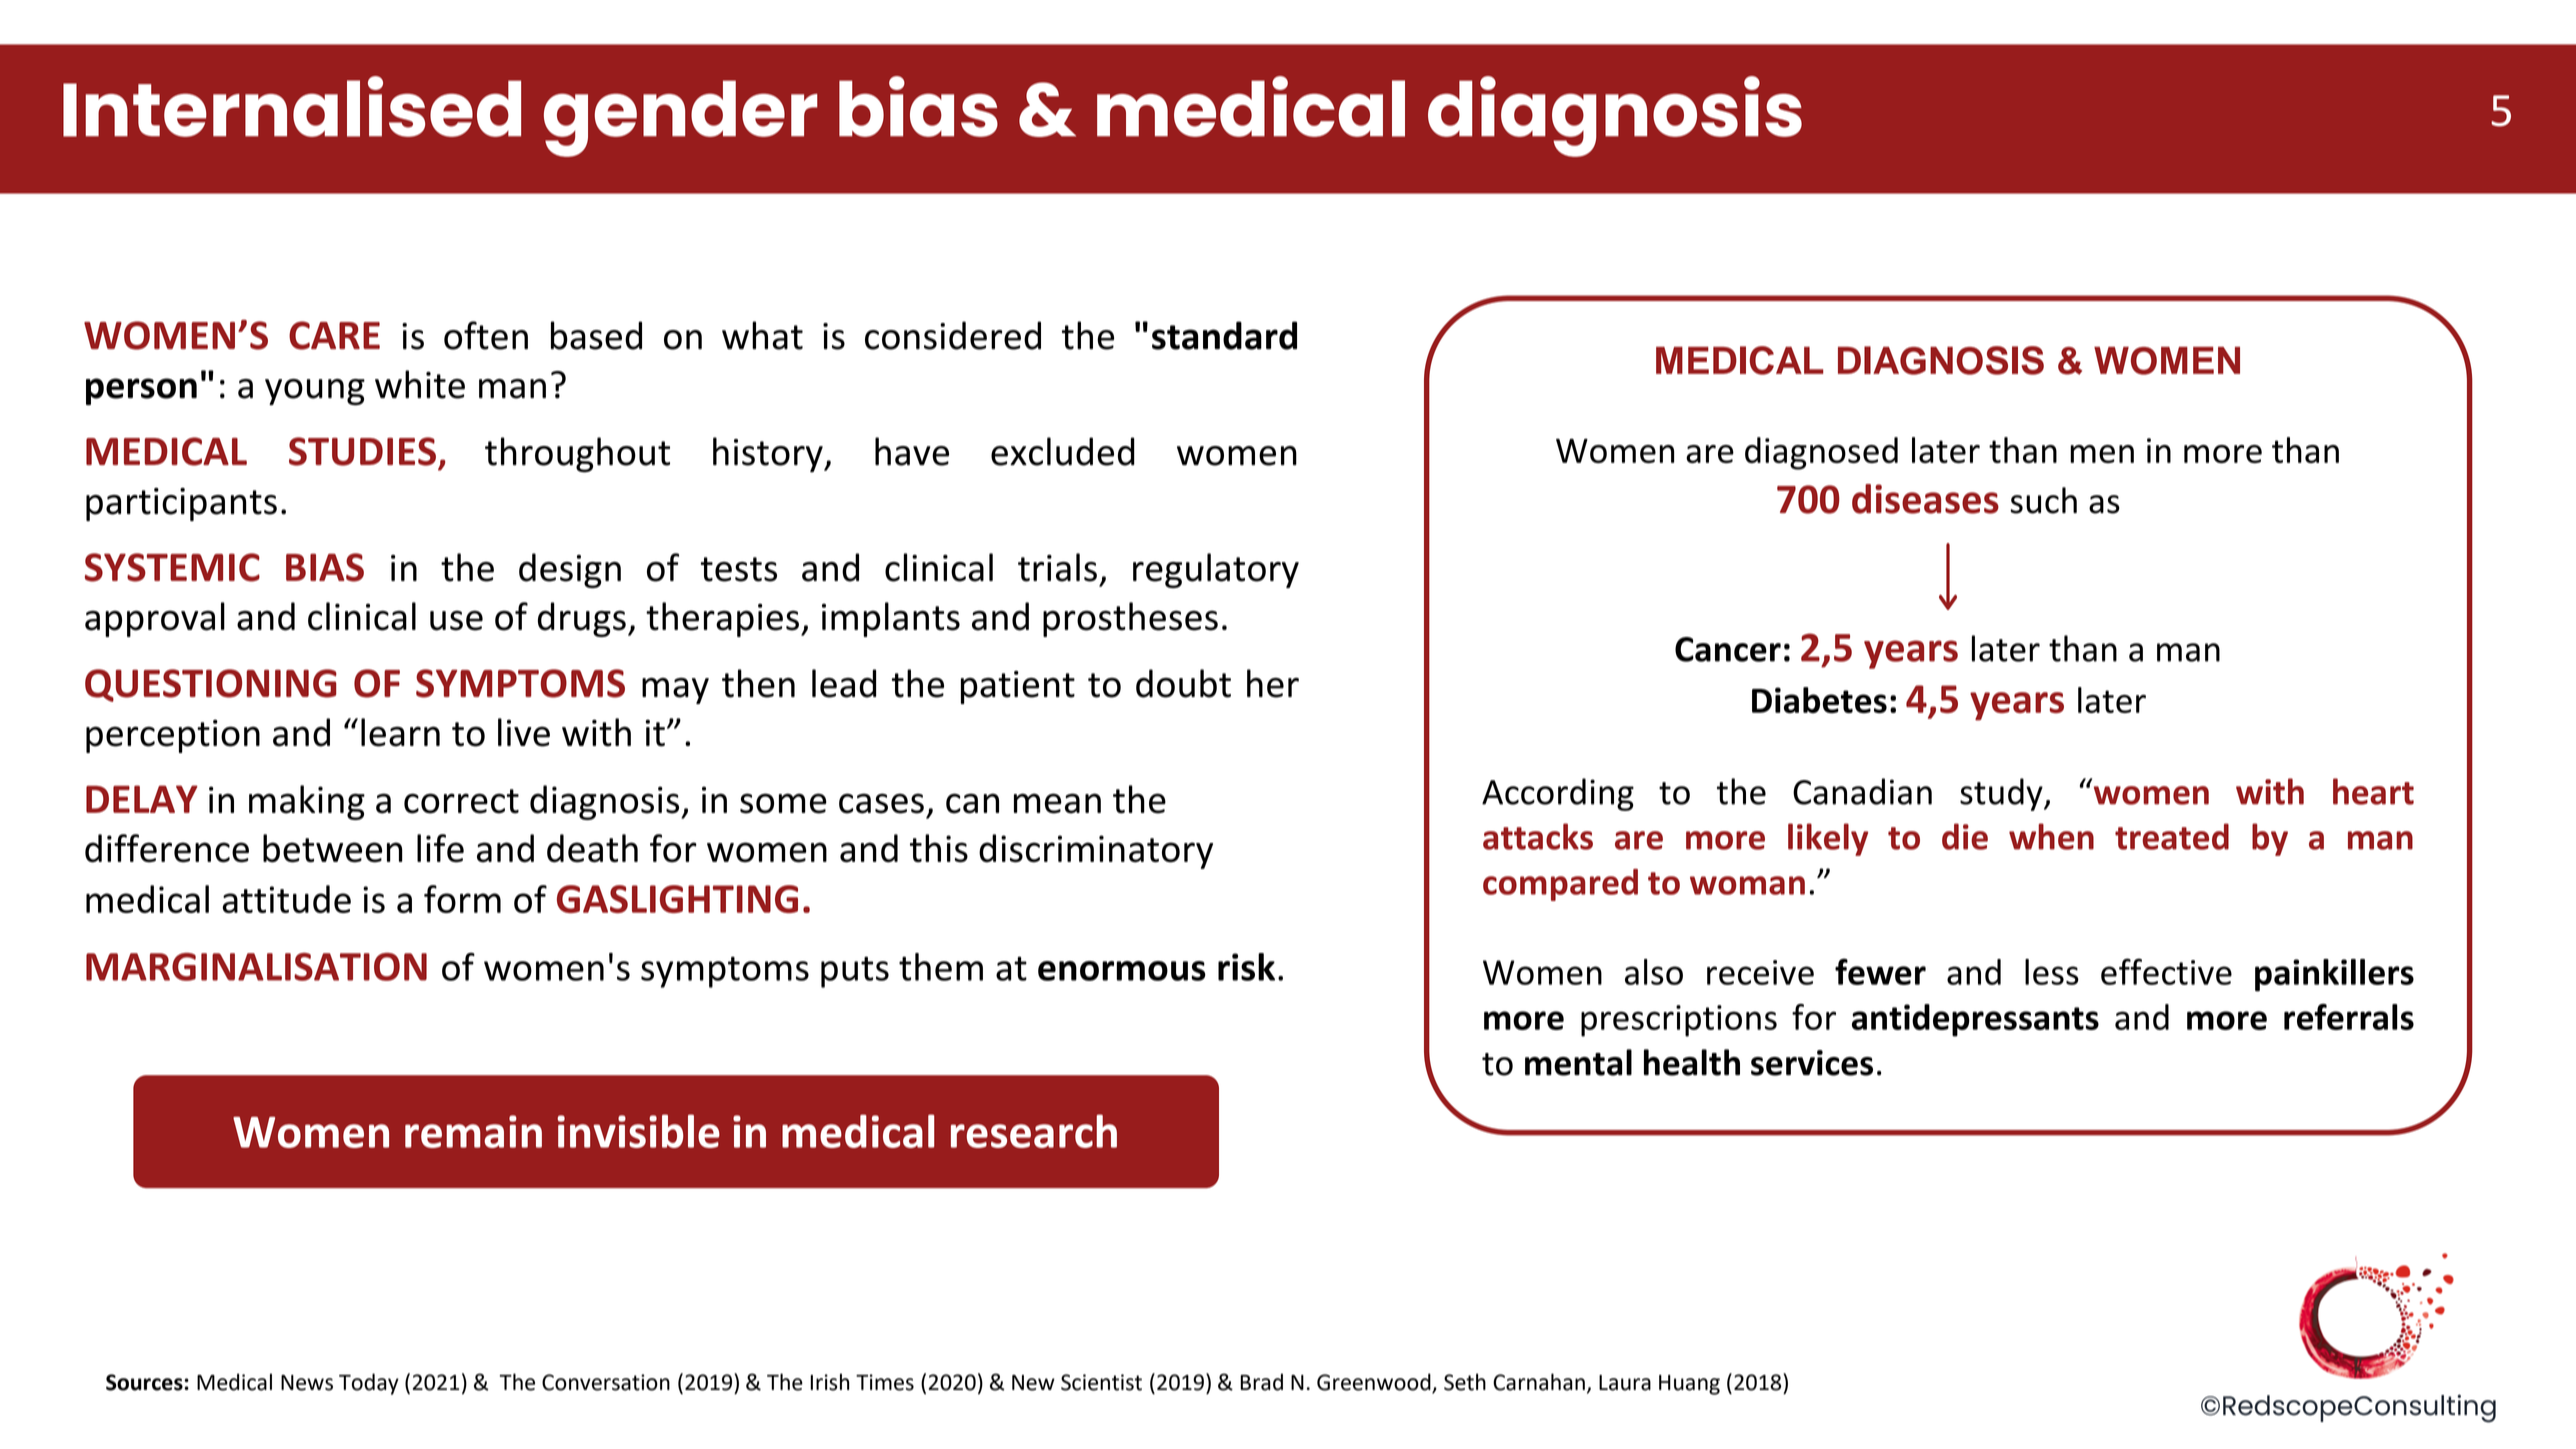 Image resolution: width=2576 pixels, height=1449 pixels. What do you see at coordinates (1261, 1382) in the screenshot?
I see `Brad` at bounding box center [1261, 1382].
